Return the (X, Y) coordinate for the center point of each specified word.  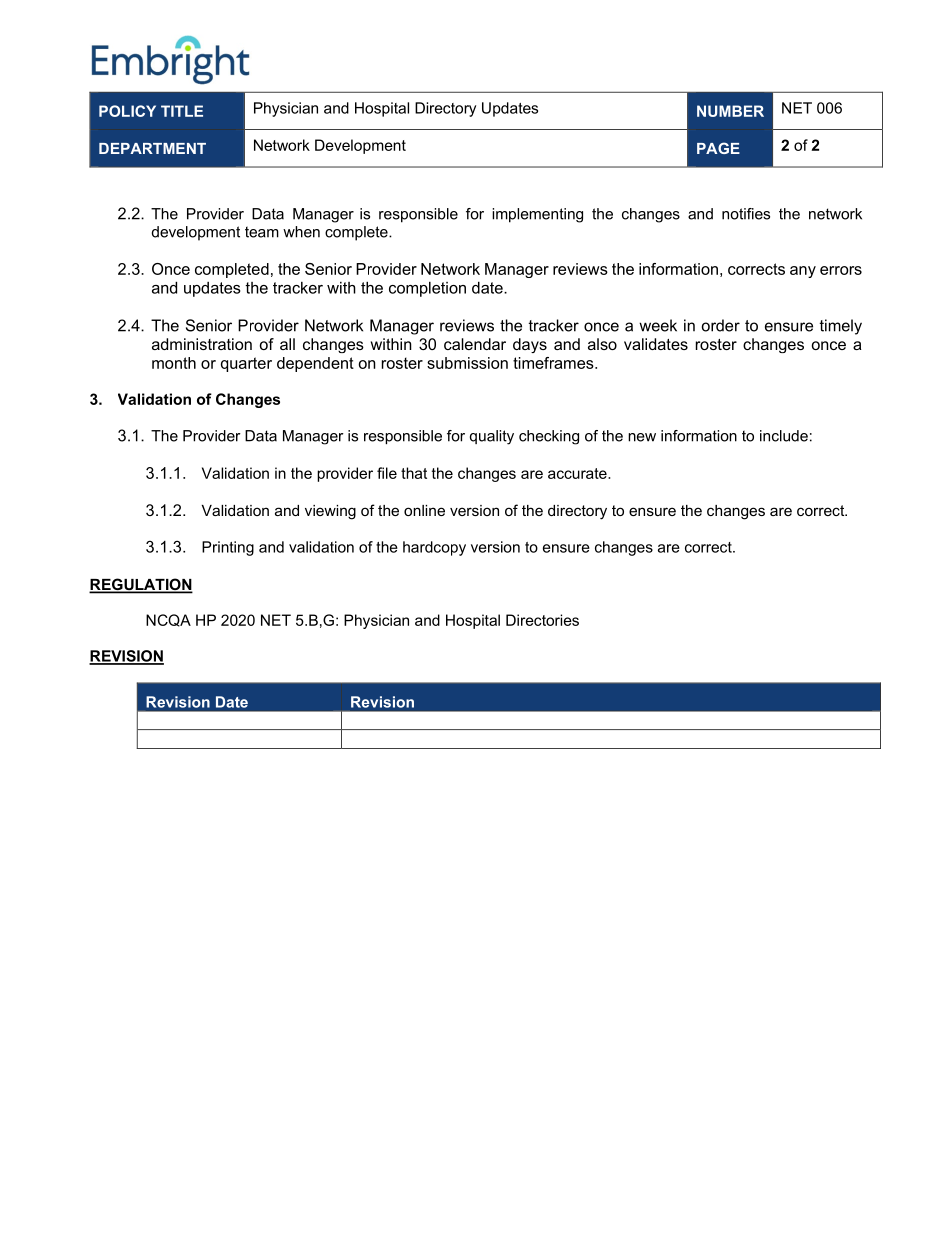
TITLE (182, 111)
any (803, 272)
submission (467, 363)
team (262, 232)
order (721, 325)
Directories (542, 620)
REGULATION (141, 585)
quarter (246, 364)
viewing (330, 512)
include (784, 436)
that (414, 473)
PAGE (718, 148)
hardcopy (434, 548)
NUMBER (730, 111)
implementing (537, 215)
